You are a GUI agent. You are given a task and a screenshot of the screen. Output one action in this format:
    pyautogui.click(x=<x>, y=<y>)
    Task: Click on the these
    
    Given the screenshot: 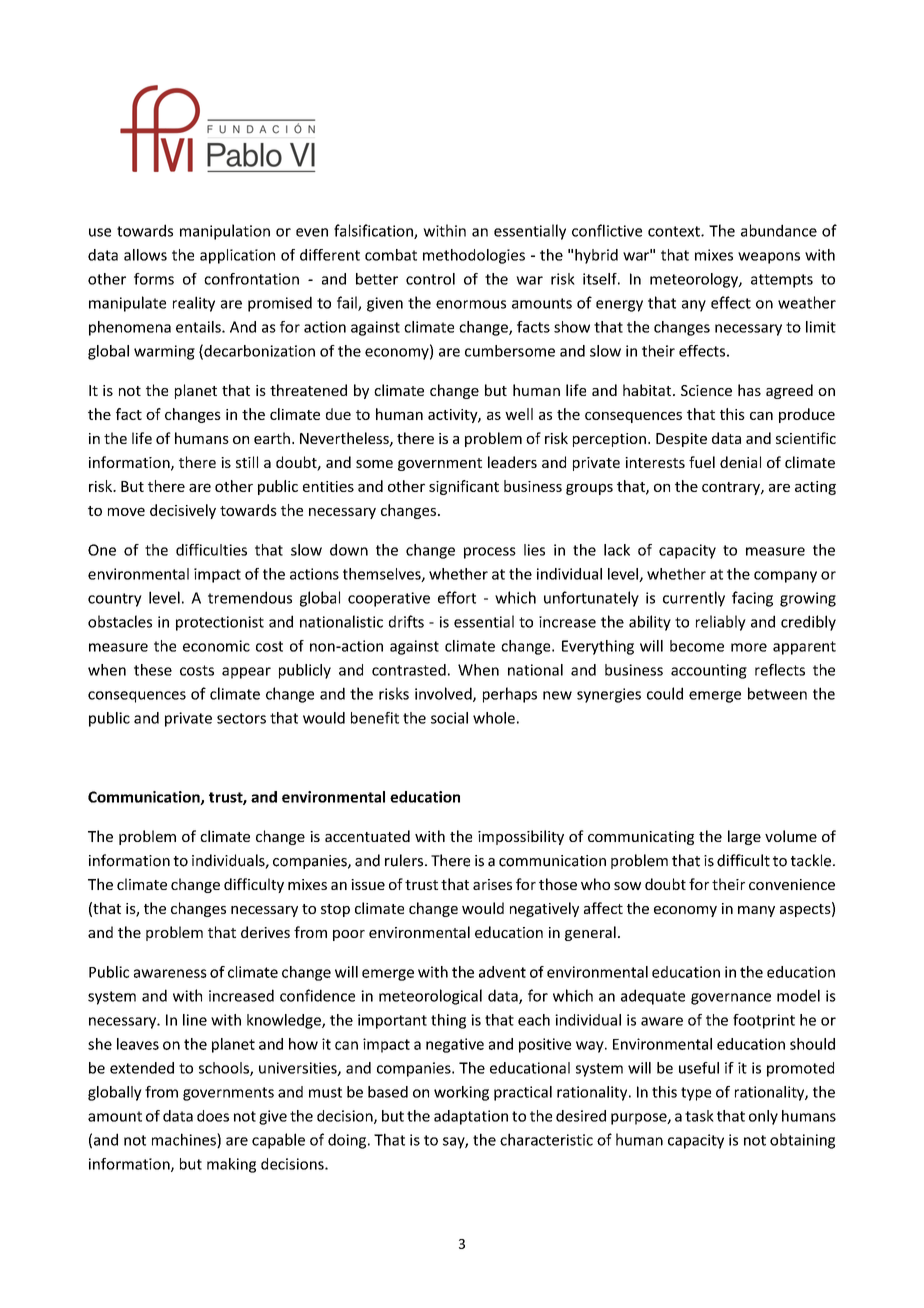 What is the action you would take?
    pyautogui.click(x=153, y=670)
